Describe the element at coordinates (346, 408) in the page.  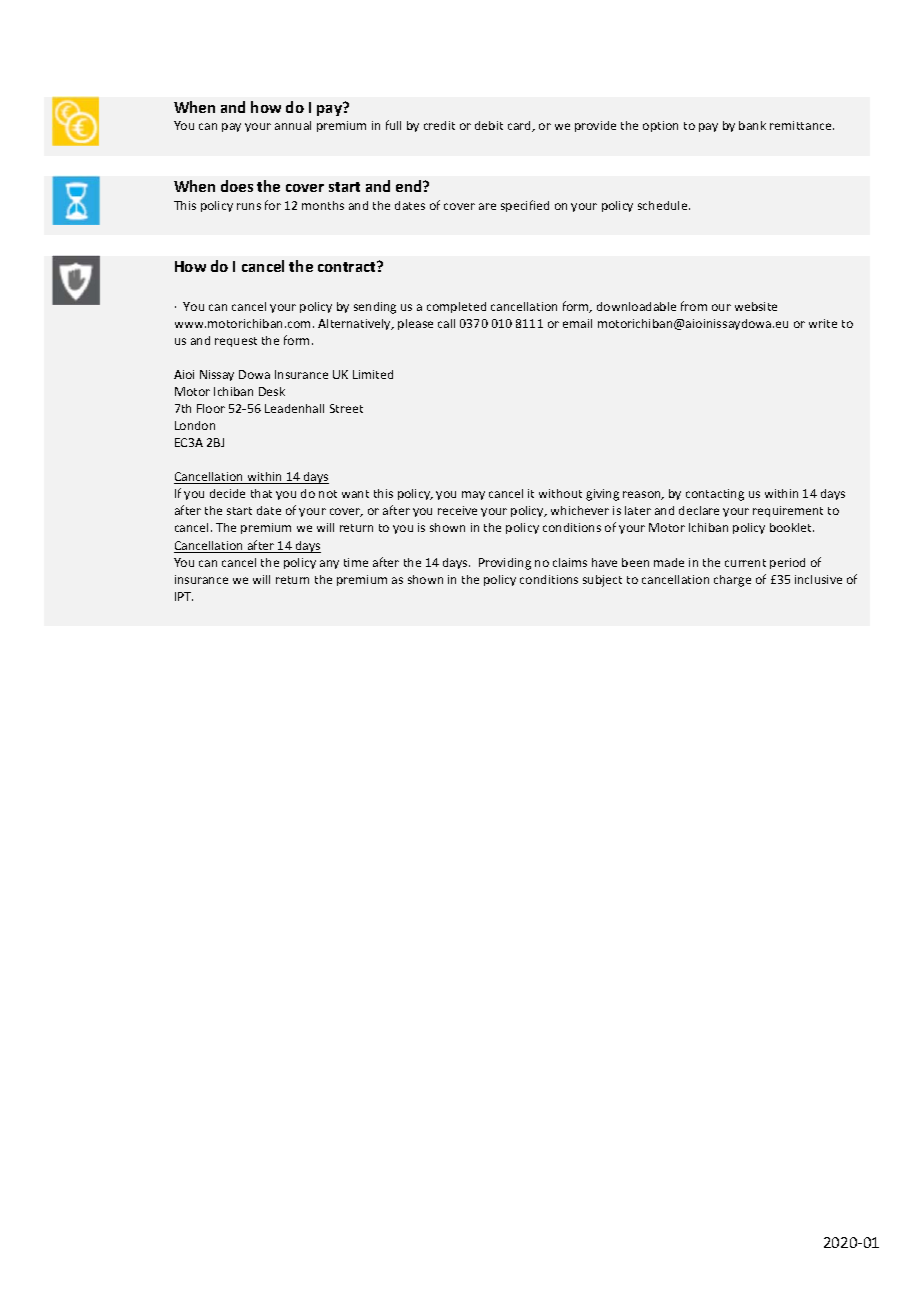
I see `Street` at that location.
